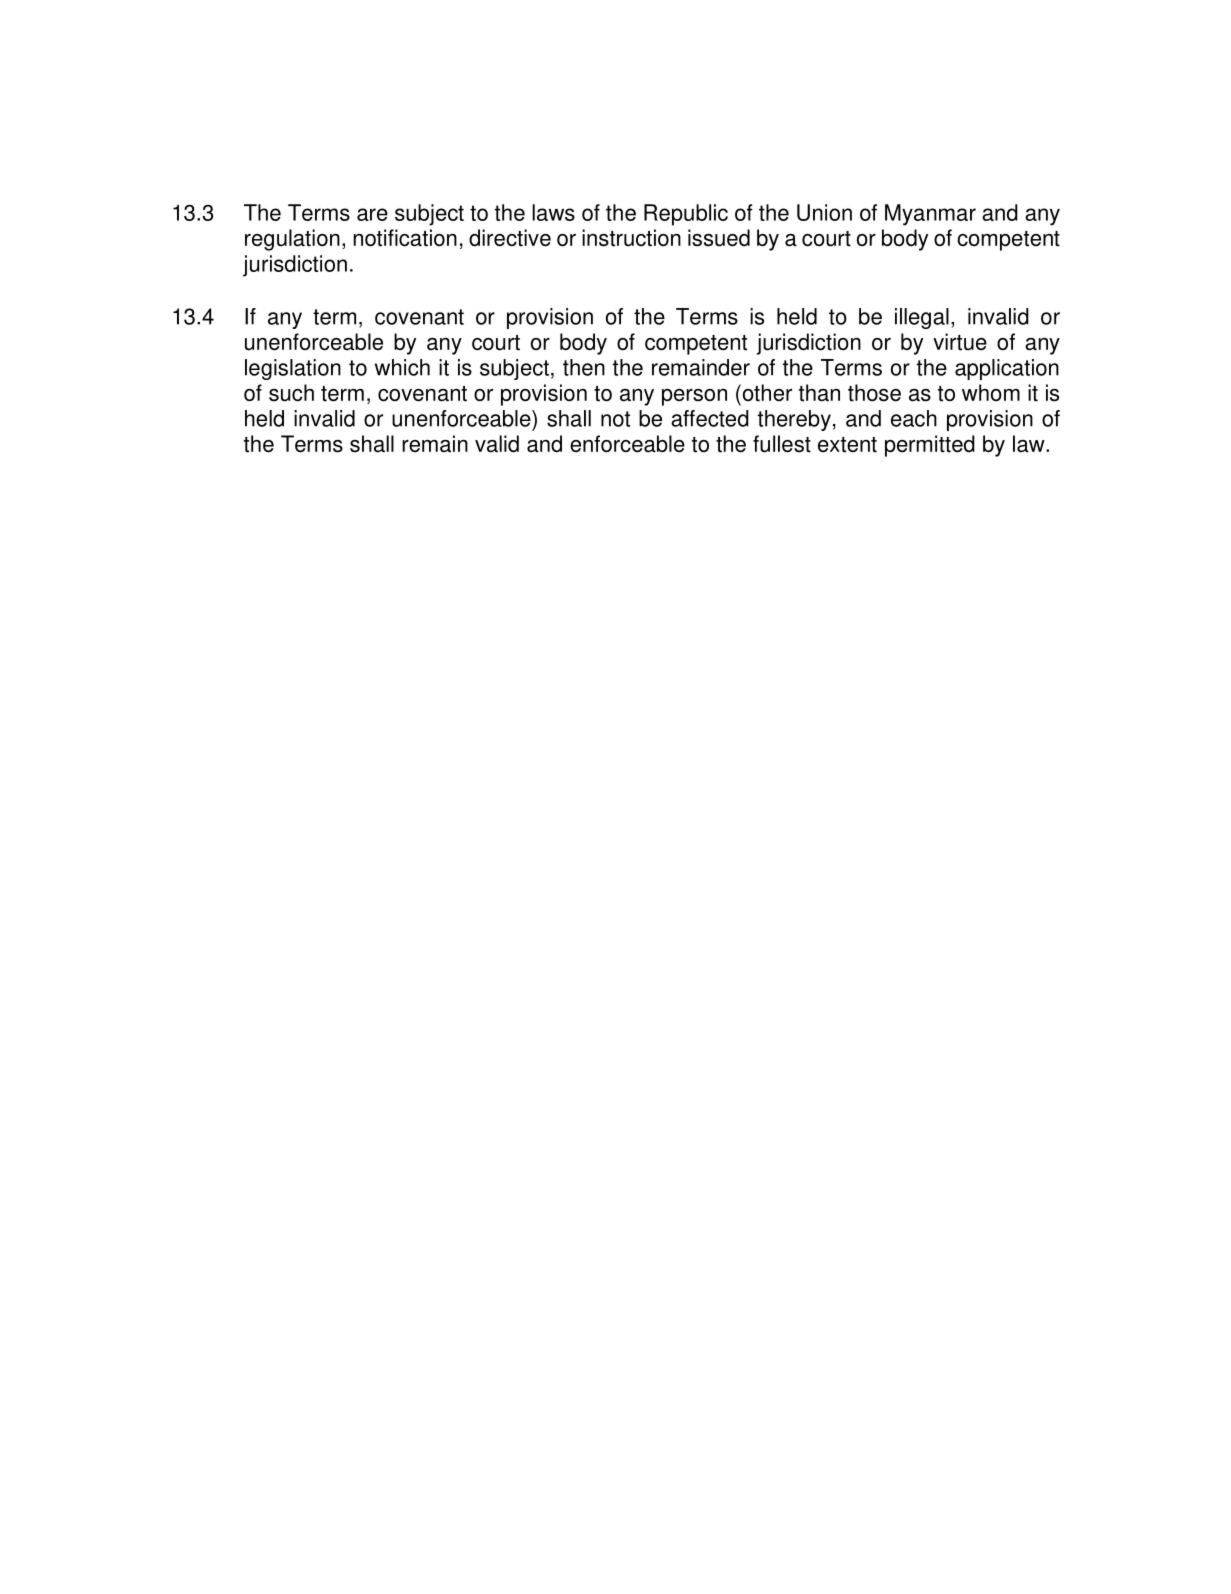 The height and width of the screenshot is (1594, 1231). I want to click on fullest, so click(782, 444).
